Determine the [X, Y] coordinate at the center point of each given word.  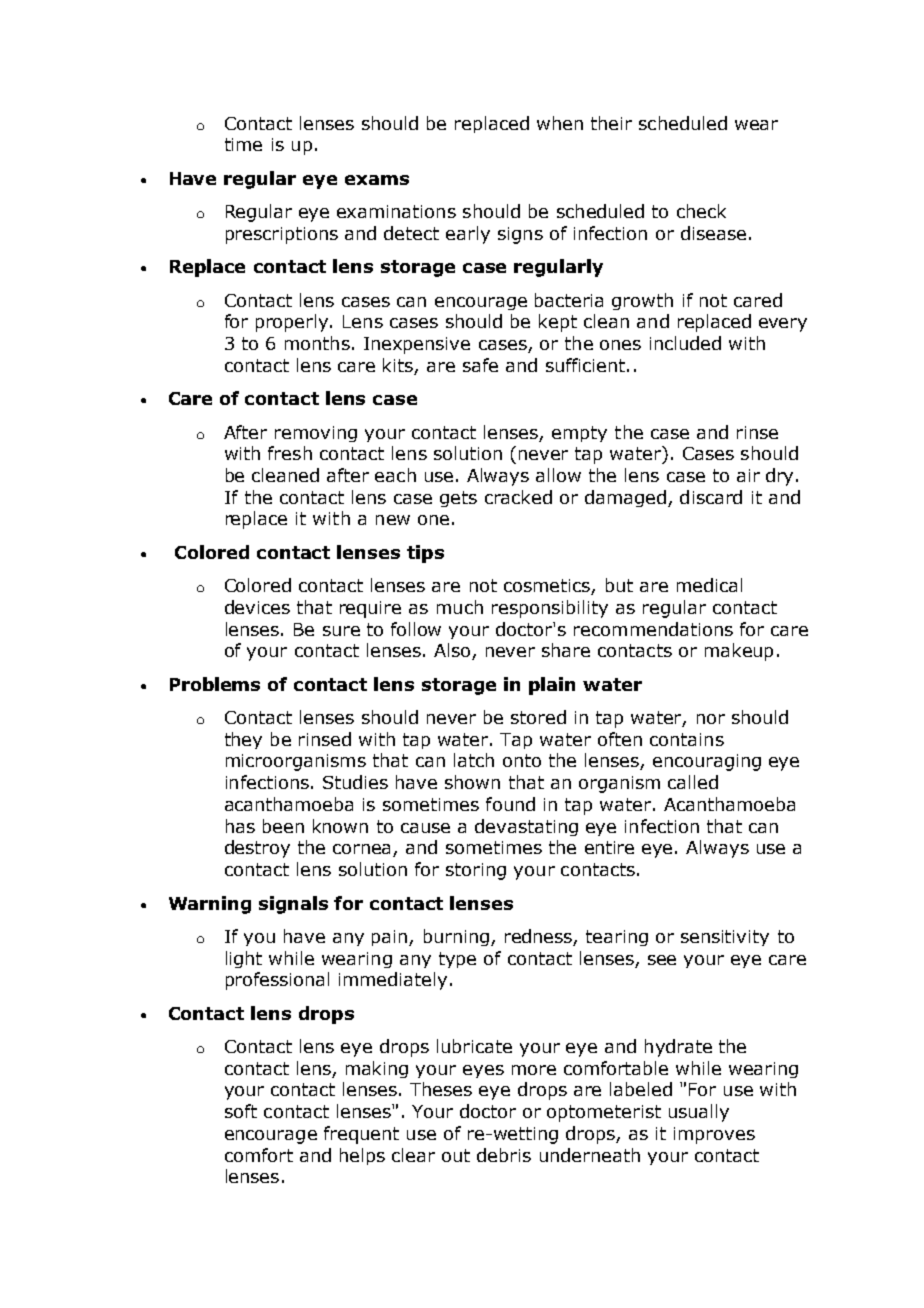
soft [241, 1111]
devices [257, 607]
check [701, 211]
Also [453, 651]
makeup [739, 652]
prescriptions [282, 235]
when [560, 123]
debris [504, 1155]
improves [714, 1135]
